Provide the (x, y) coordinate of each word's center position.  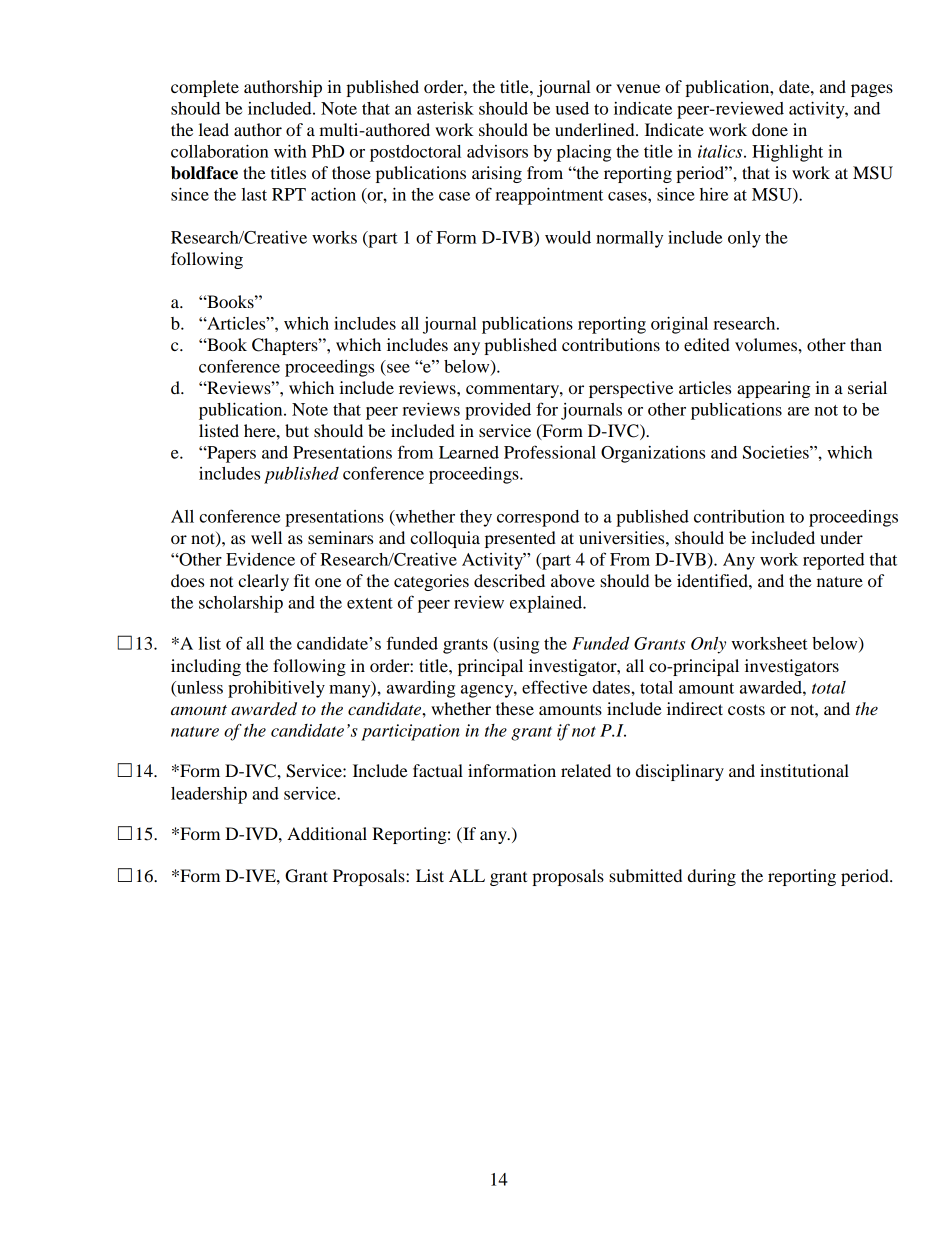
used (572, 108)
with (290, 151)
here (261, 430)
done (770, 129)
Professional (550, 452)
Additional (327, 833)
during (712, 877)
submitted (645, 875)
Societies (777, 452)
